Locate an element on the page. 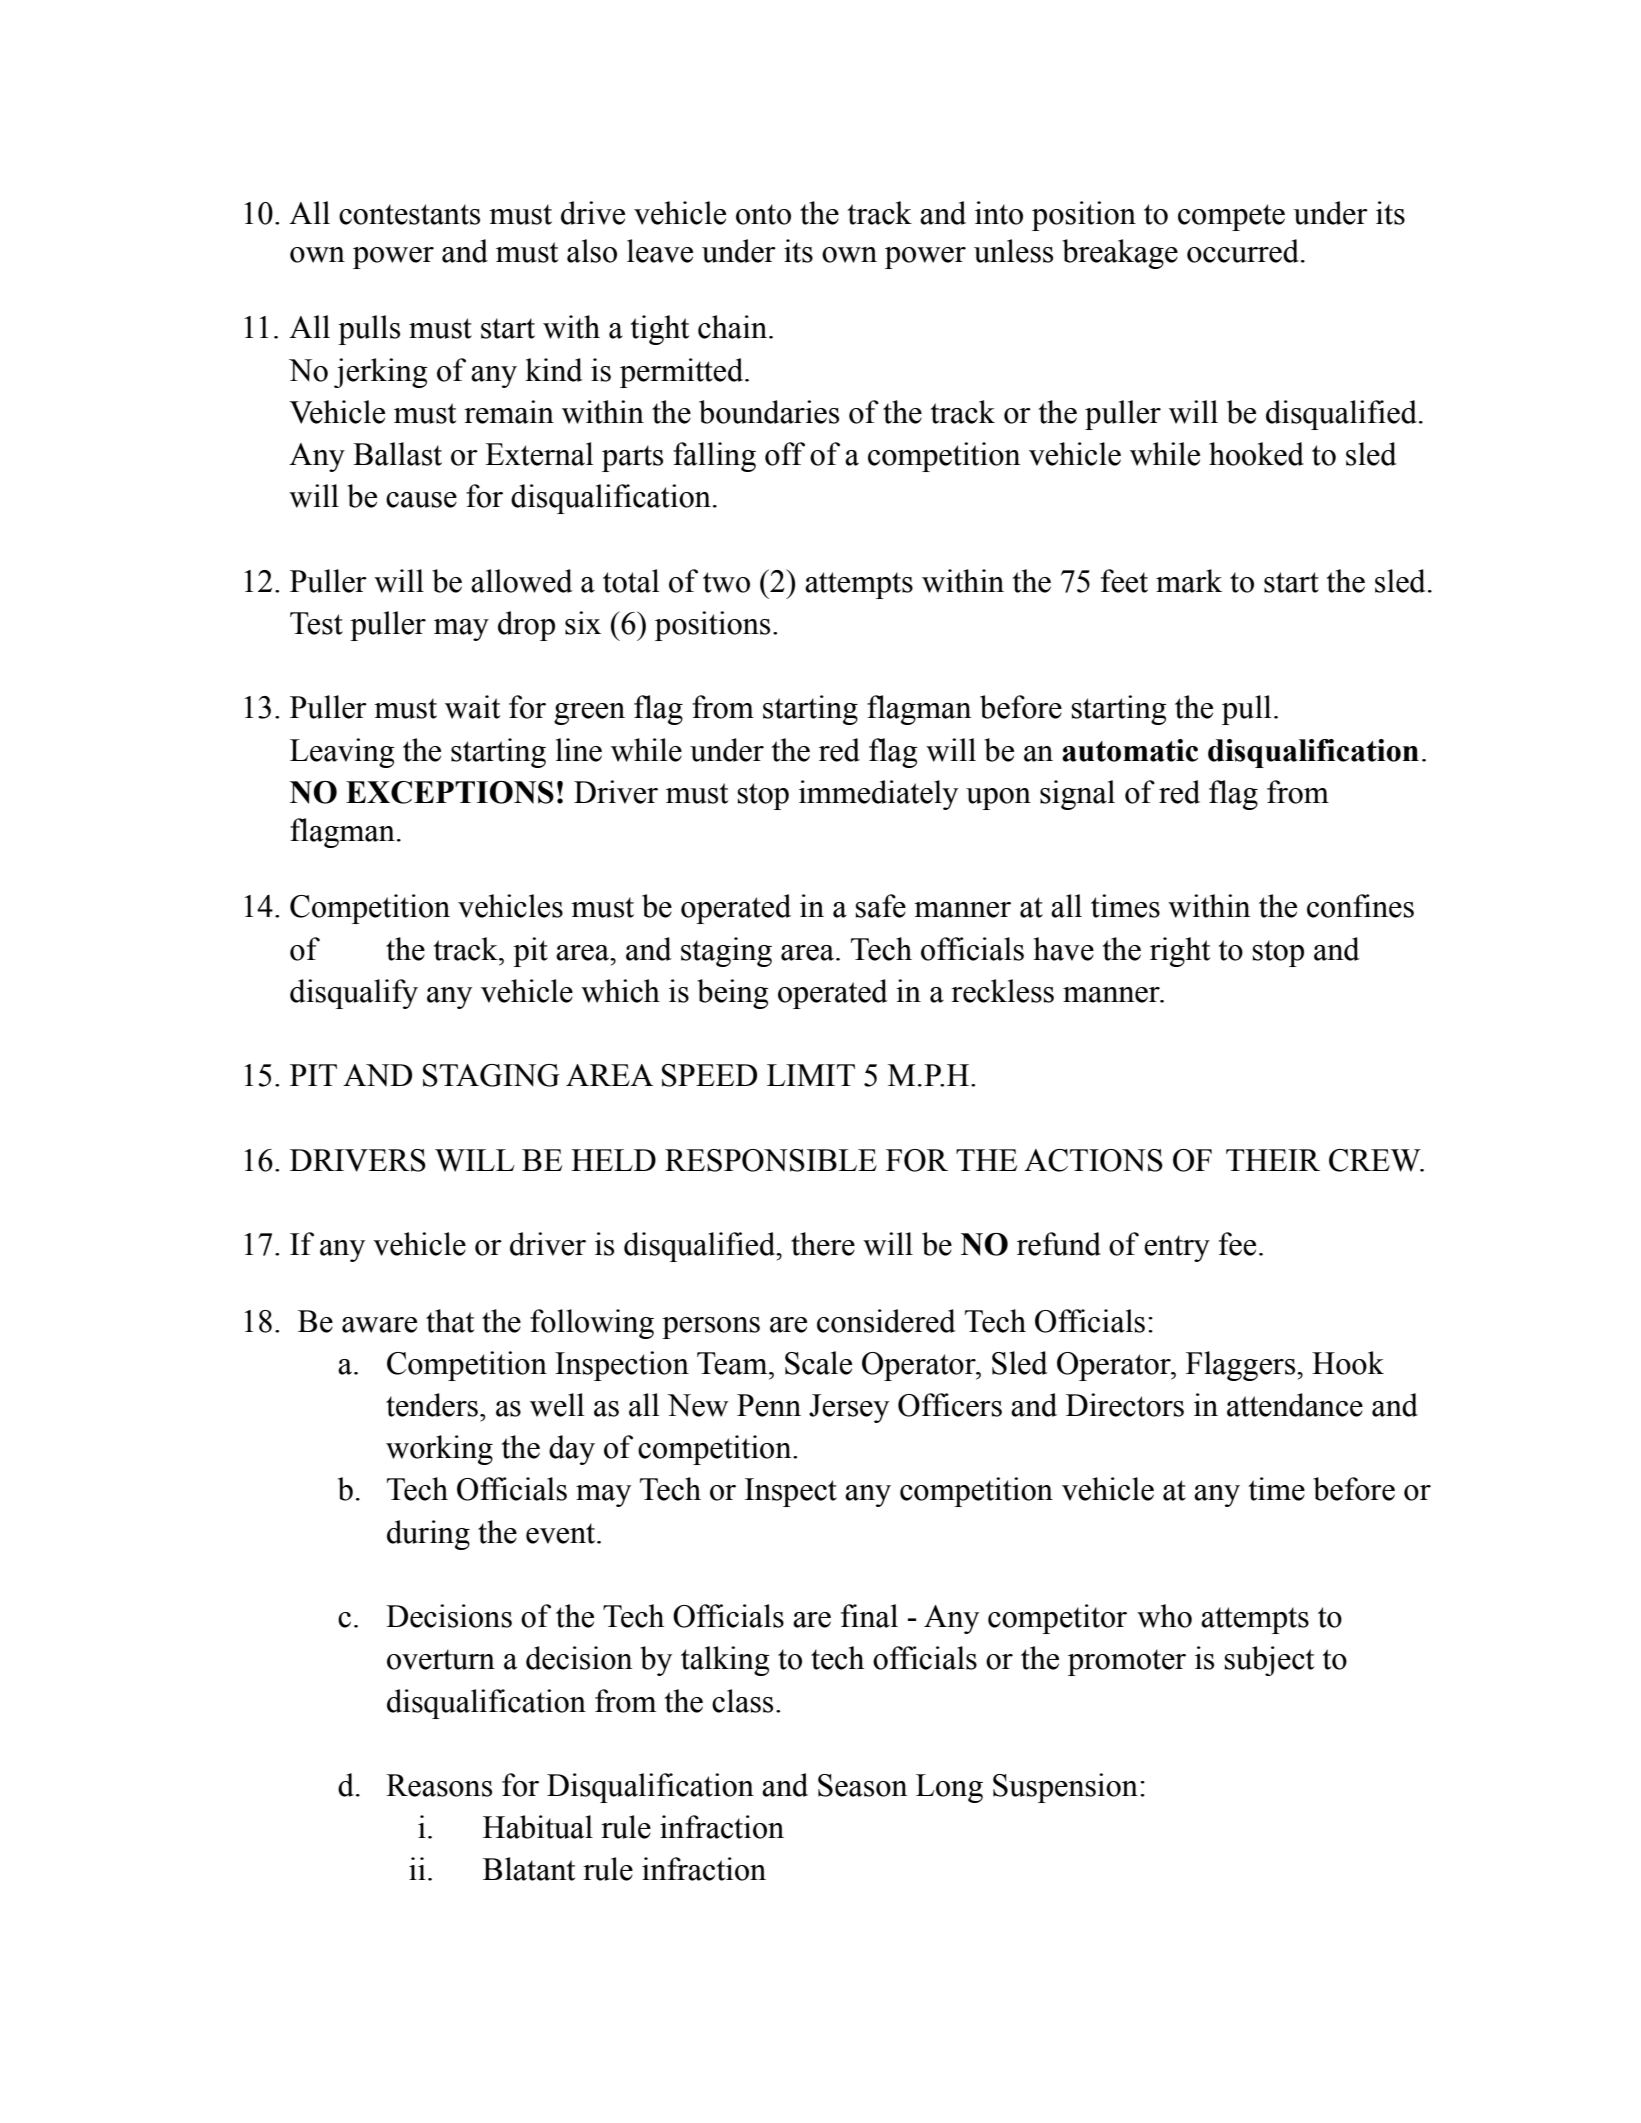 Image resolution: width=1641 pixels, height=2123 pixels. LIMIT is located at coordinates (811, 1075).
